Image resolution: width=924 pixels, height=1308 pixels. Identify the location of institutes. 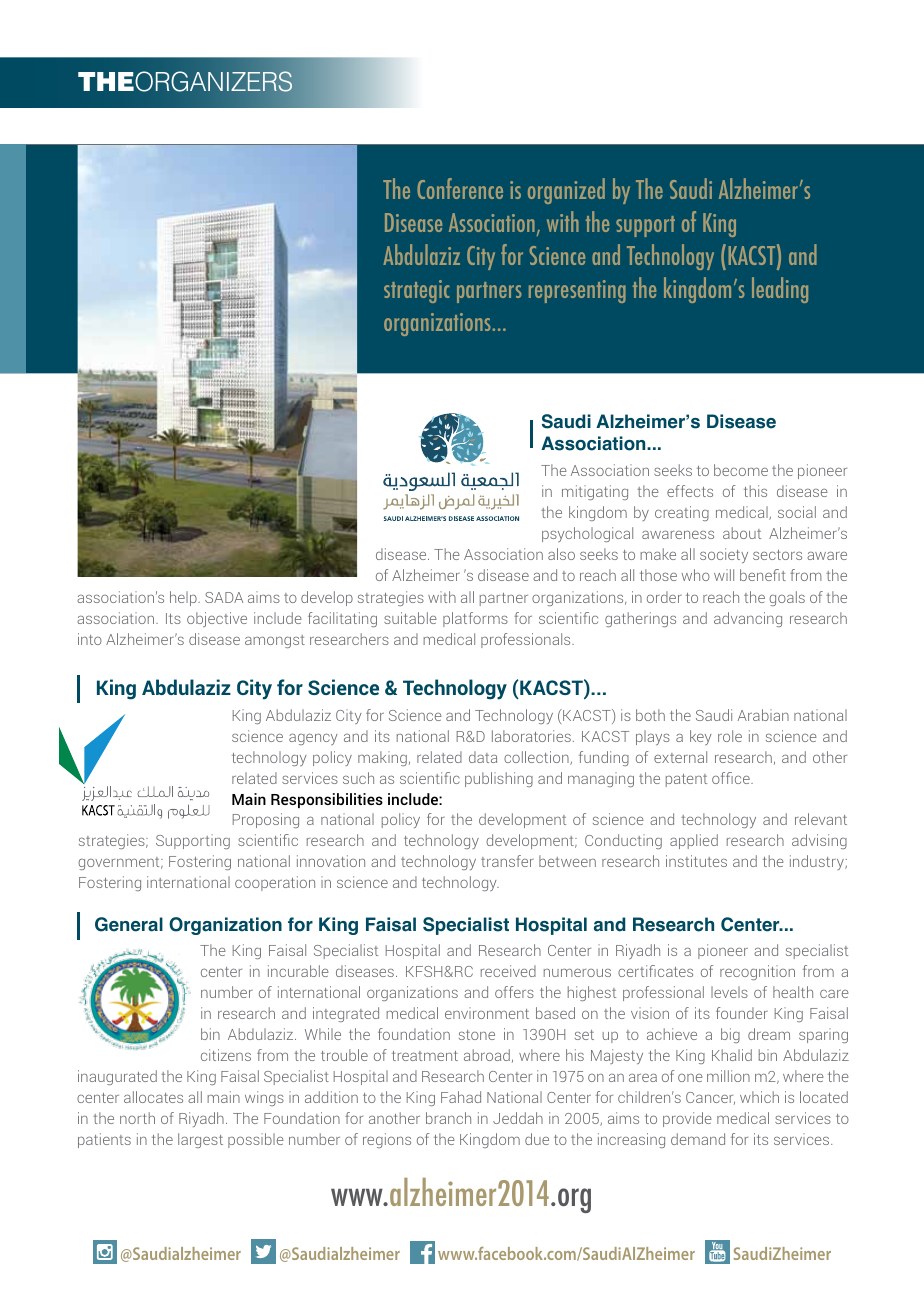
(696, 861).
